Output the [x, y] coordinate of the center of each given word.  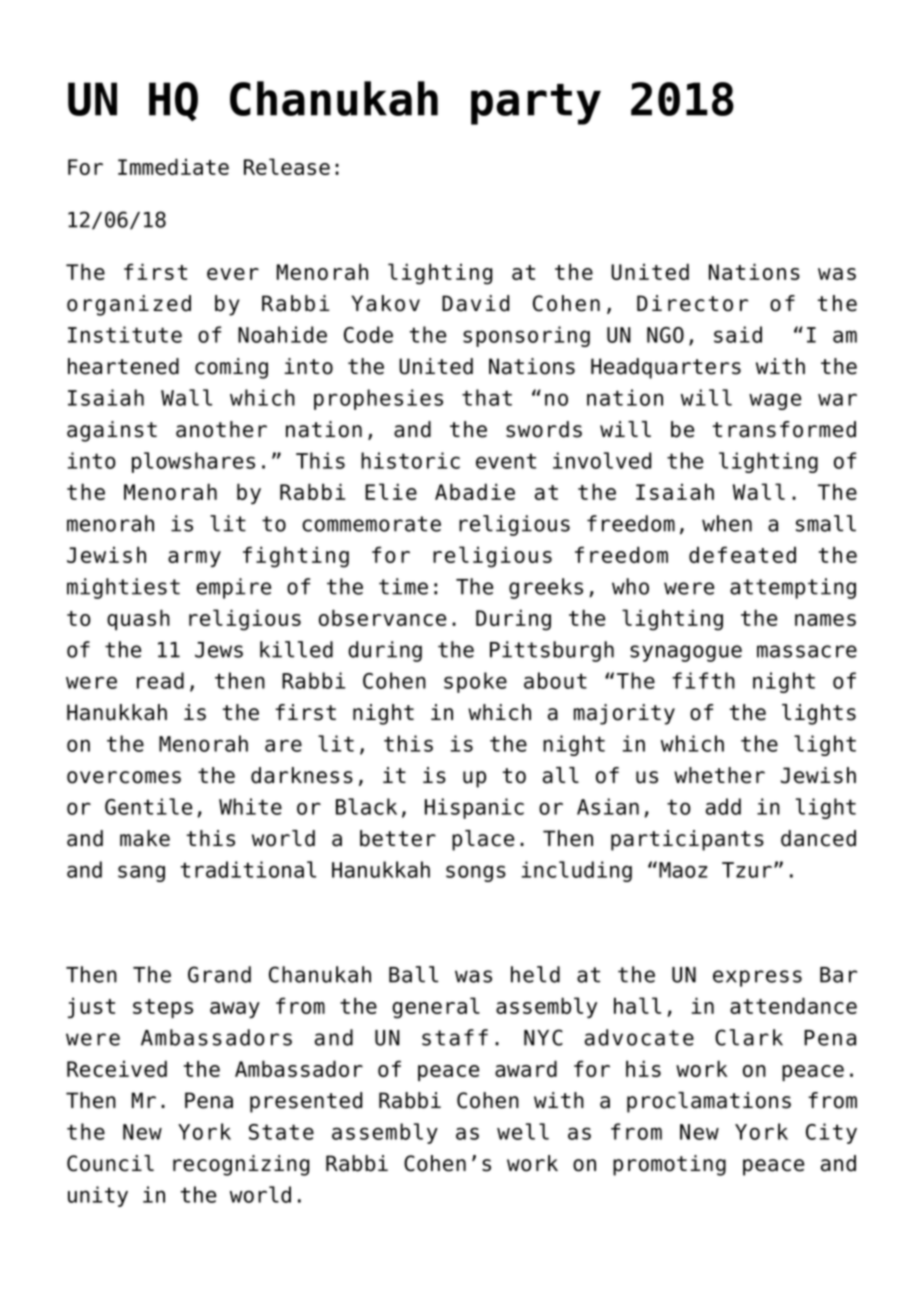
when [727, 523]
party [536, 104]
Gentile [148, 806]
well [523, 1131]
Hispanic [474, 808]
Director [692, 303]
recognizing [241, 1165]
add [723, 806]
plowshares [193, 462]
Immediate [173, 166]
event [506, 461]
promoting [669, 1165]
